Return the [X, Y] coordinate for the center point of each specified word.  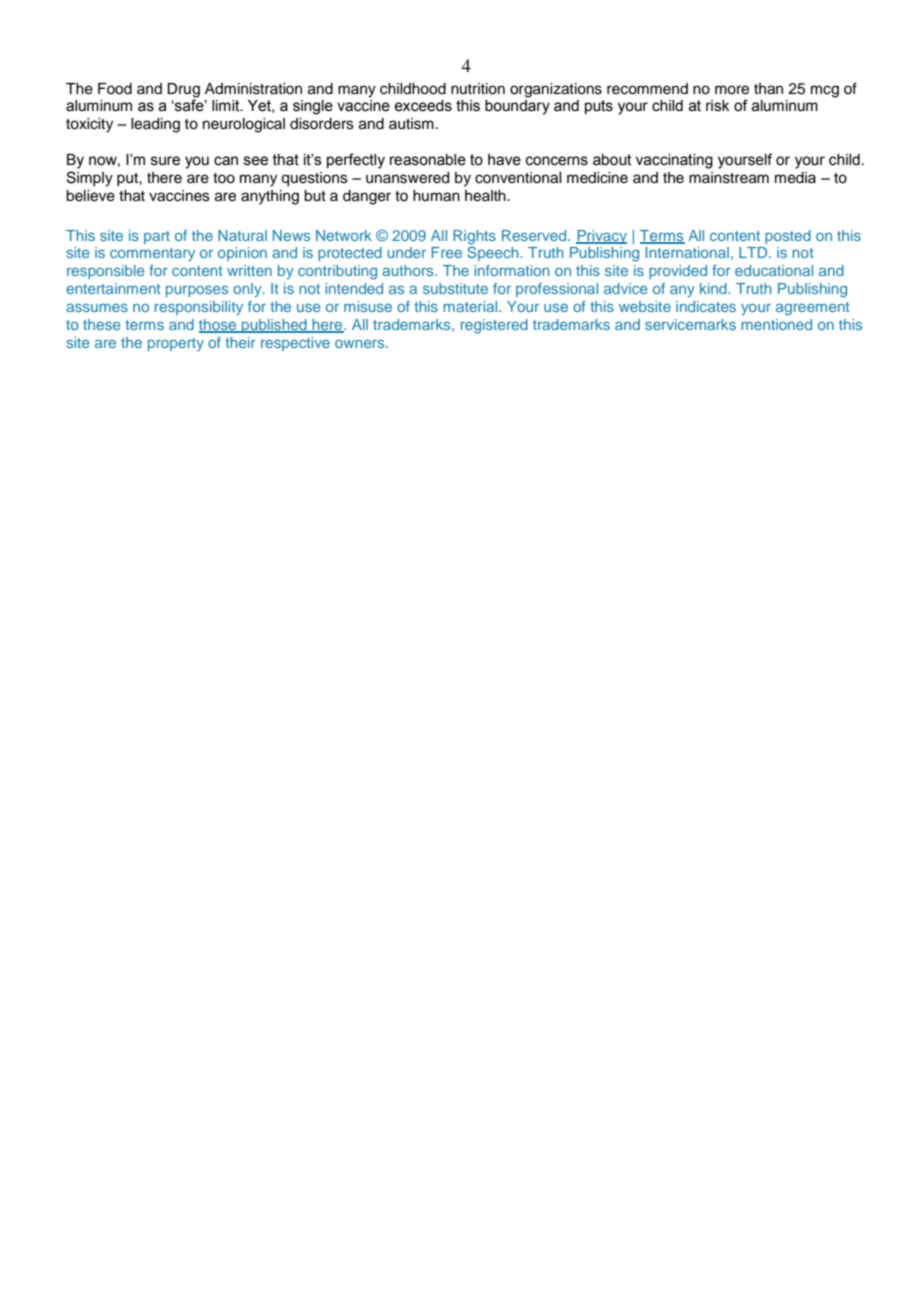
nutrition [478, 89]
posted [788, 237]
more [732, 90]
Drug [183, 90]
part [157, 237]
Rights [474, 237]
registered [494, 326]
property [176, 344]
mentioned [776, 324]
